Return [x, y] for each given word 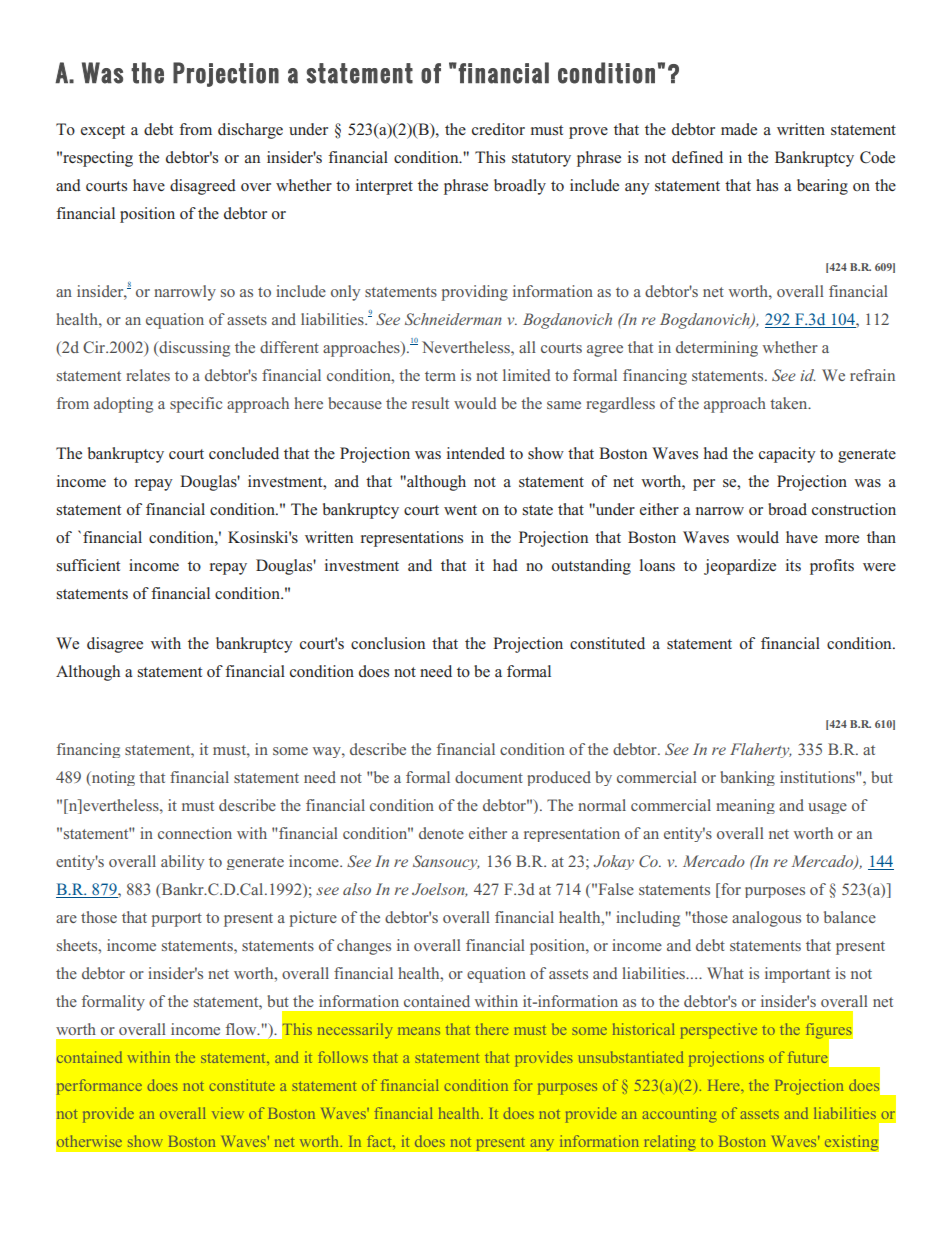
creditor [498, 129]
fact [380, 1141]
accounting [680, 1115]
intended [476, 453]
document [489, 777]
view [228, 1113]
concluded [244, 453]
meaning [745, 806]
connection [195, 833]
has [767, 185]
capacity [787, 455]
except [103, 132]
